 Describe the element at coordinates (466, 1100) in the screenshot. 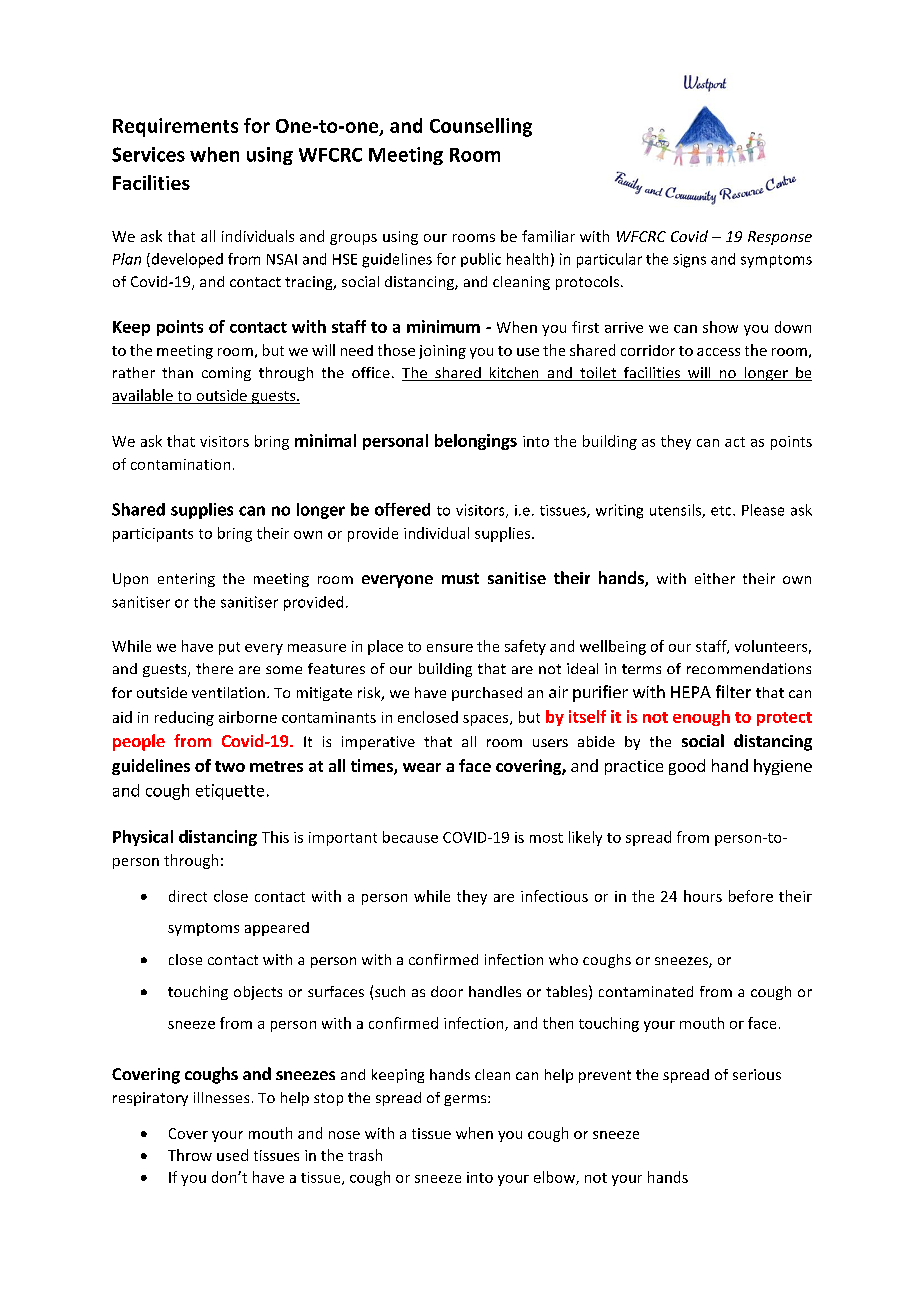

I see `germs` at that location.
